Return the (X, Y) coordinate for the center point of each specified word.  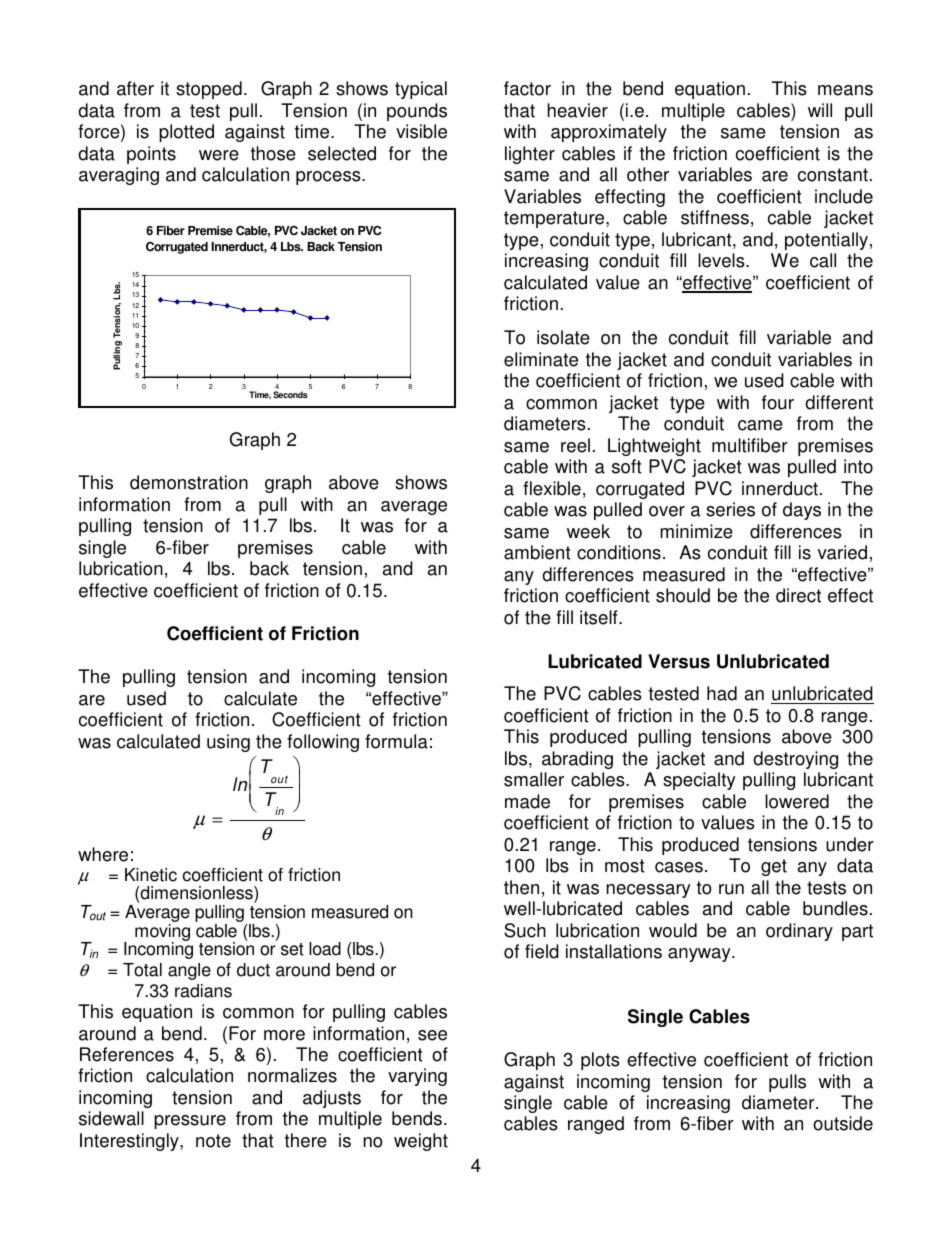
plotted (186, 133)
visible (421, 131)
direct (798, 595)
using (228, 743)
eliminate (541, 359)
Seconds (290, 394)
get (774, 867)
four (778, 402)
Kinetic (151, 875)
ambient (537, 552)
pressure (190, 1122)
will (820, 110)
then (521, 887)
